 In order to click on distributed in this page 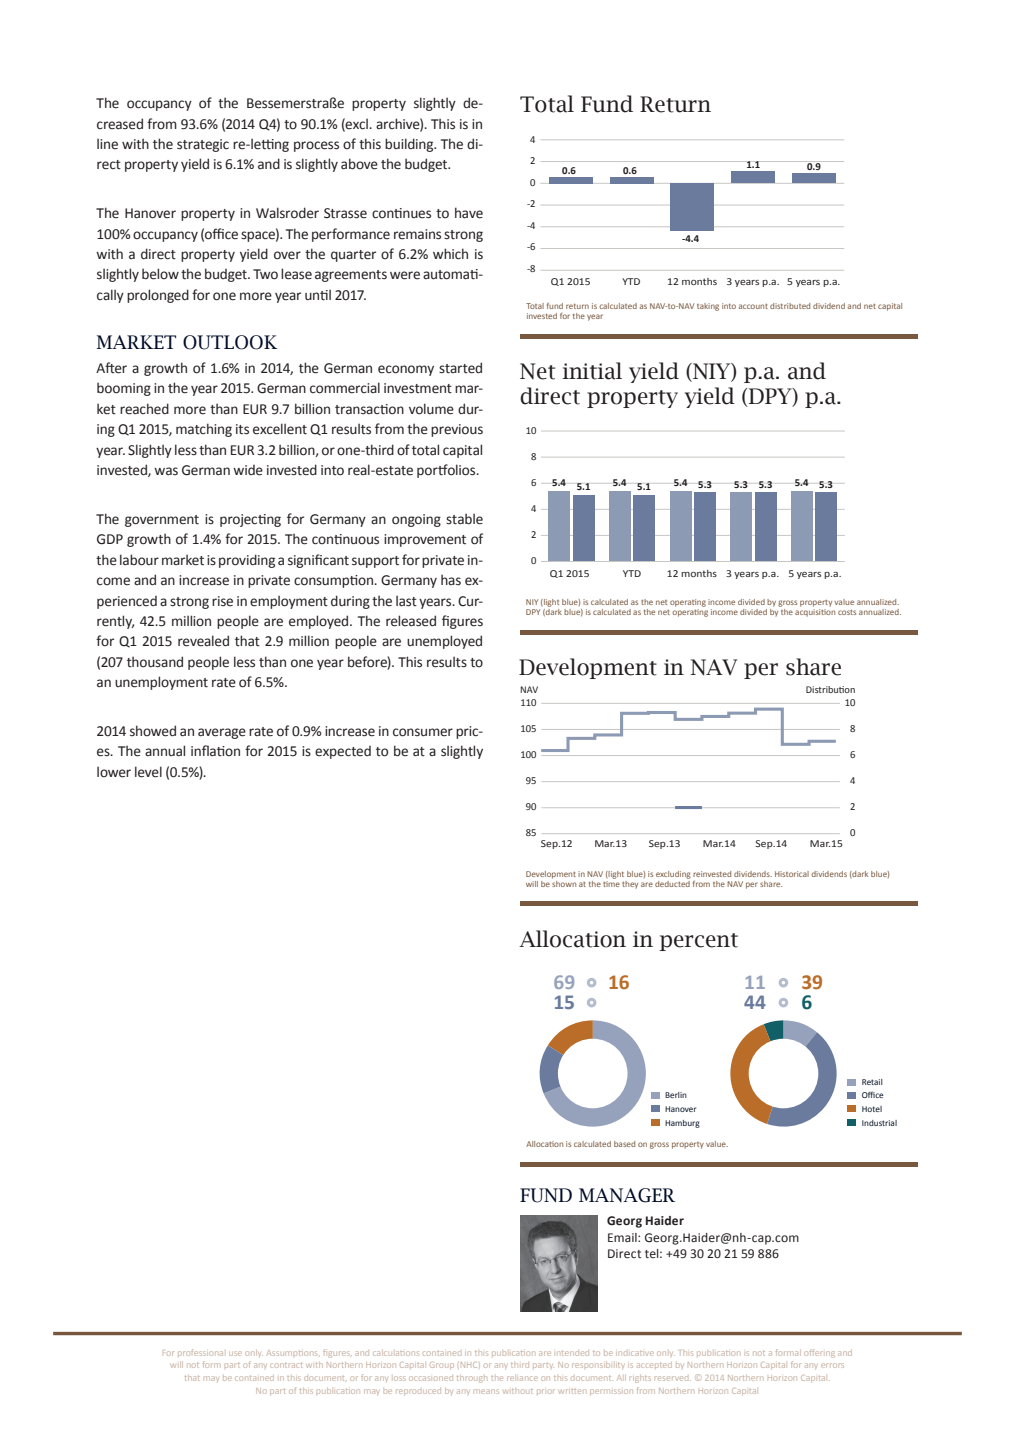, I will do `click(790, 306)`.
